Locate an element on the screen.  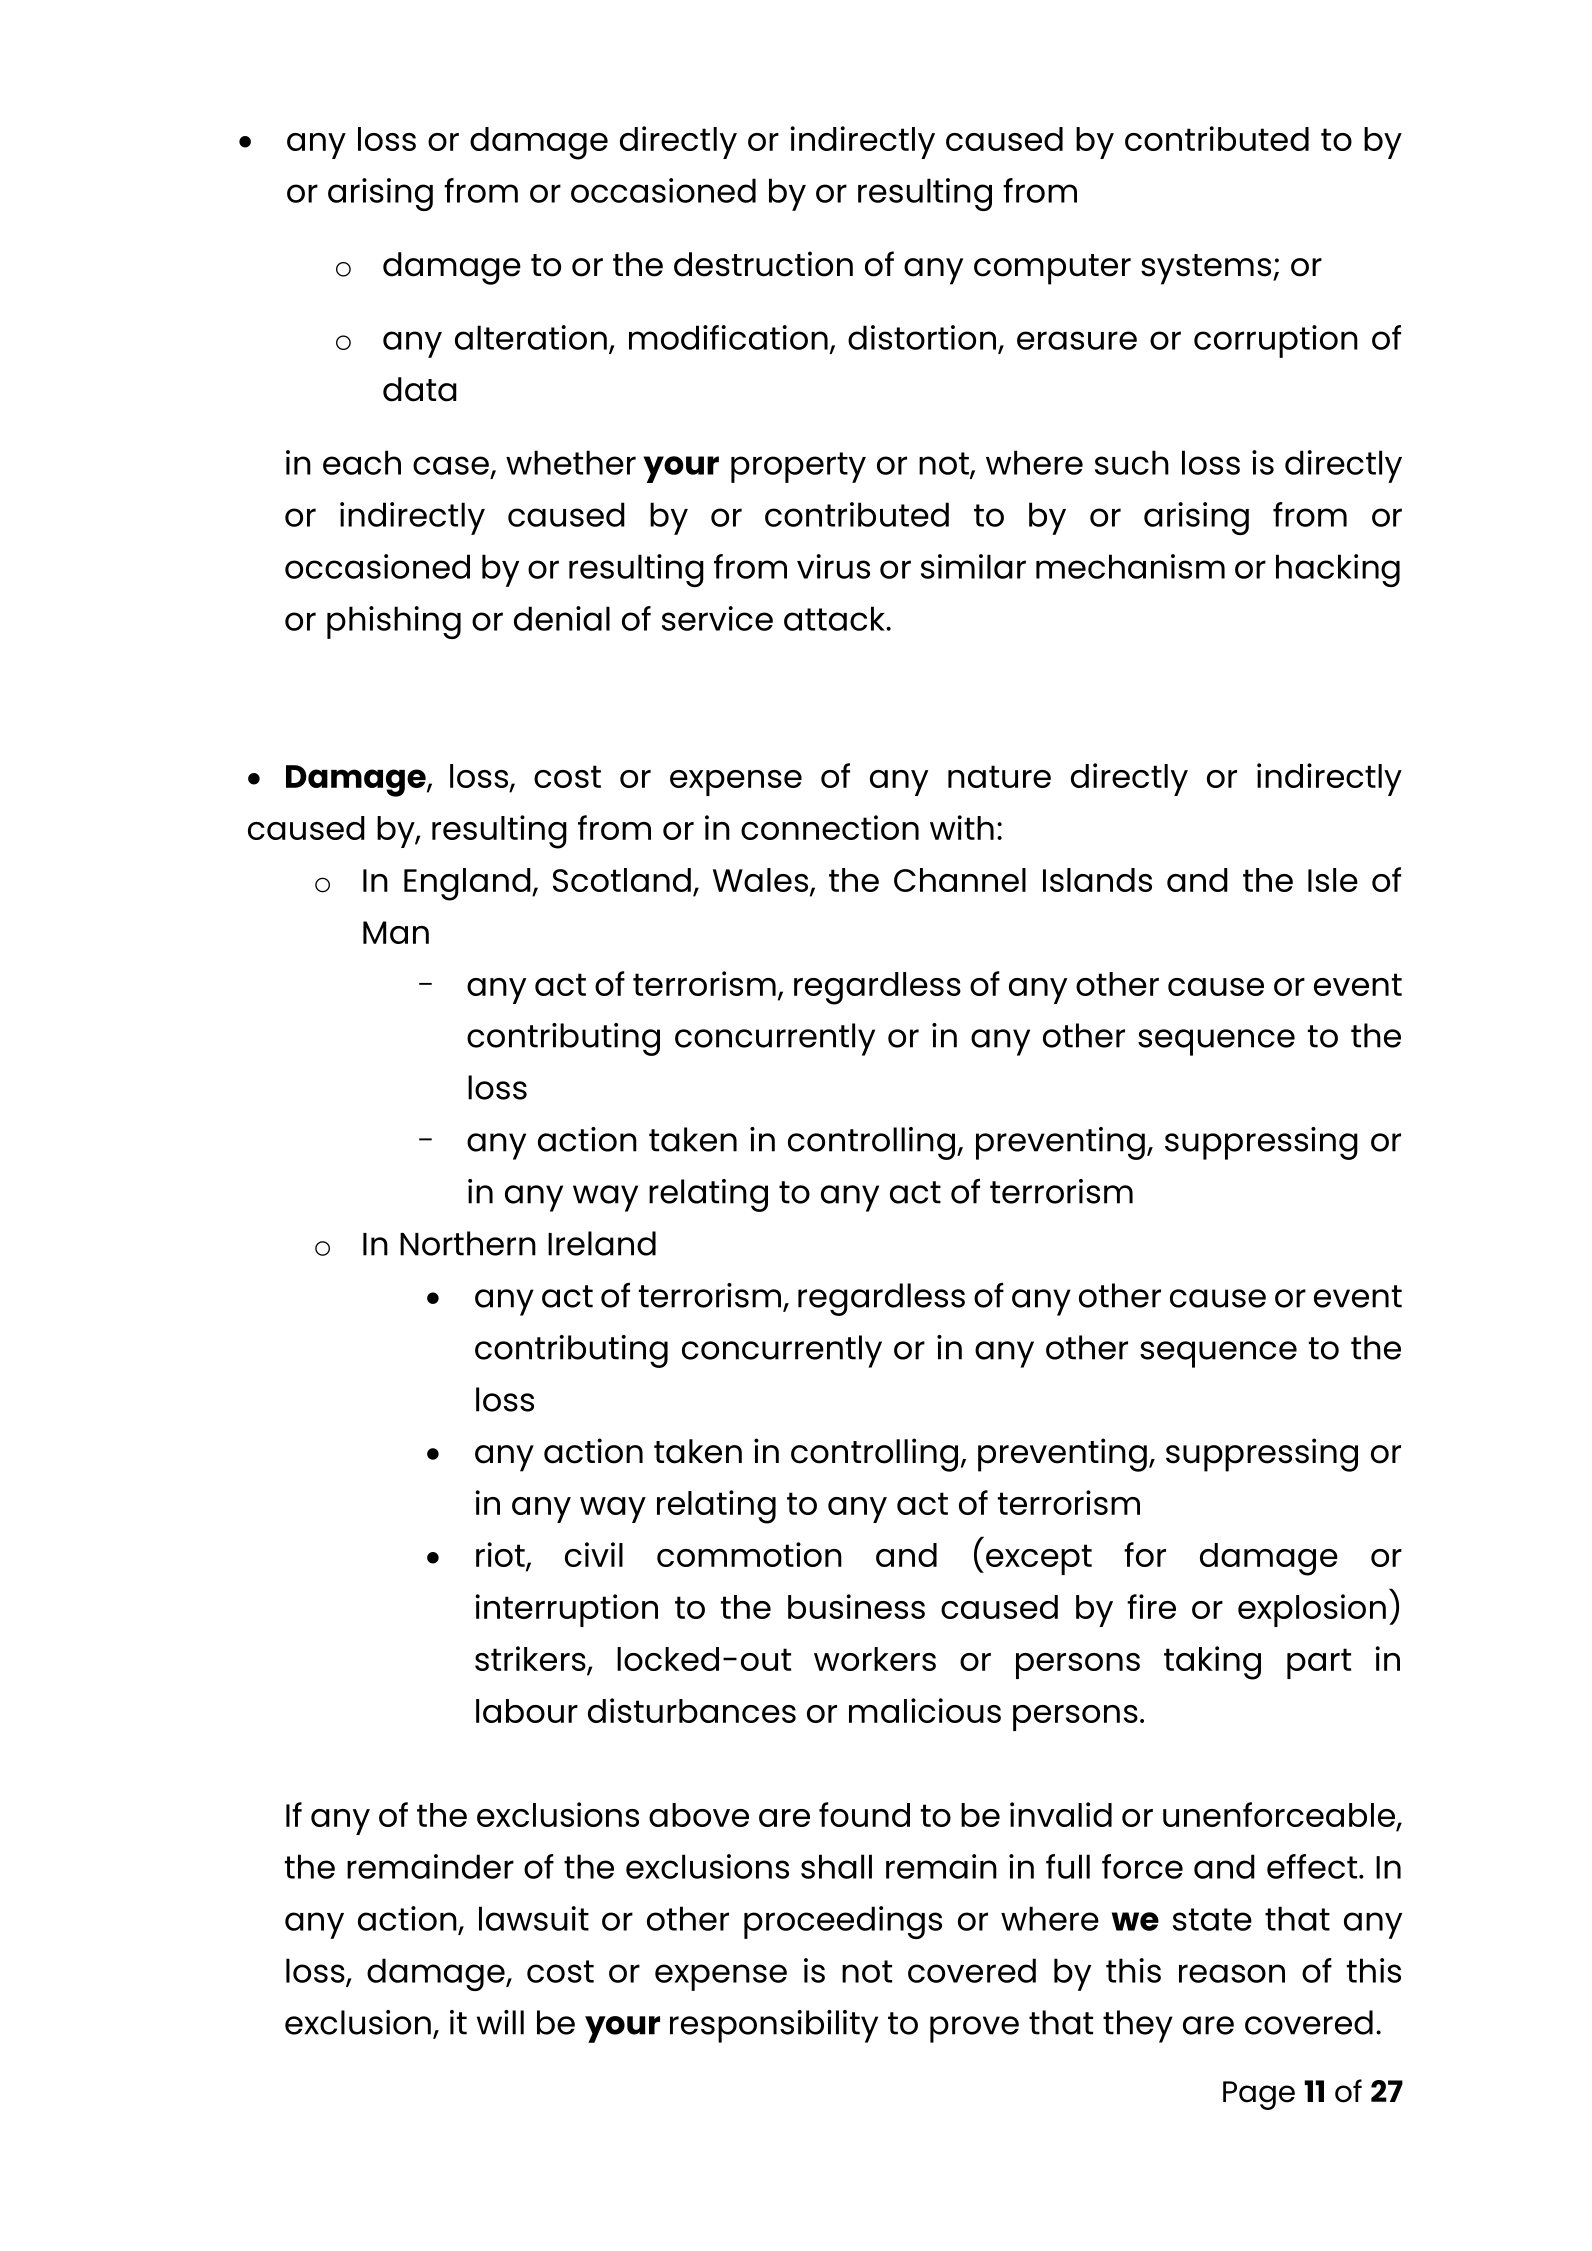
business is located at coordinates (856, 1606).
